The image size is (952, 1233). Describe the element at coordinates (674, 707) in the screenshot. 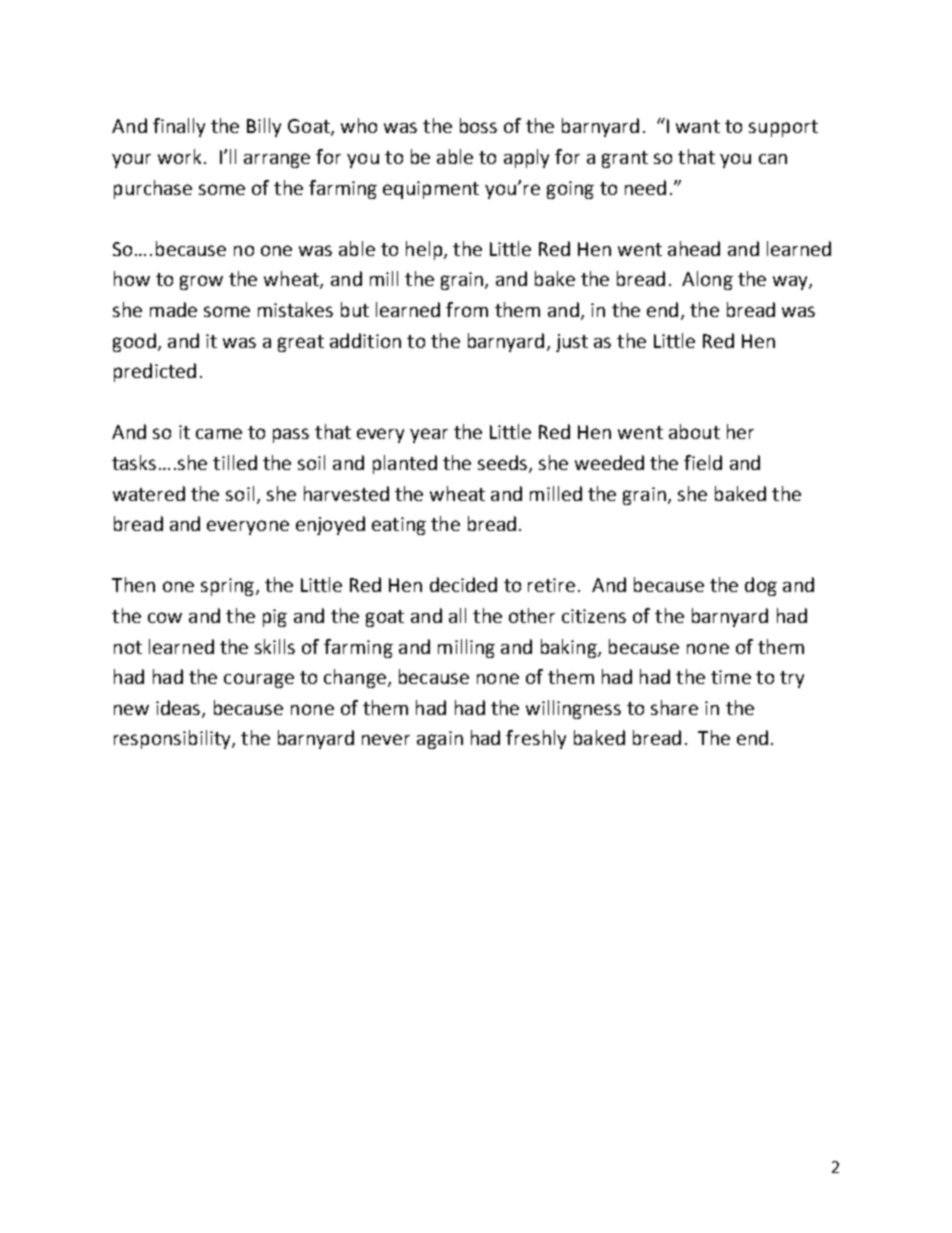

I see `share` at that location.
